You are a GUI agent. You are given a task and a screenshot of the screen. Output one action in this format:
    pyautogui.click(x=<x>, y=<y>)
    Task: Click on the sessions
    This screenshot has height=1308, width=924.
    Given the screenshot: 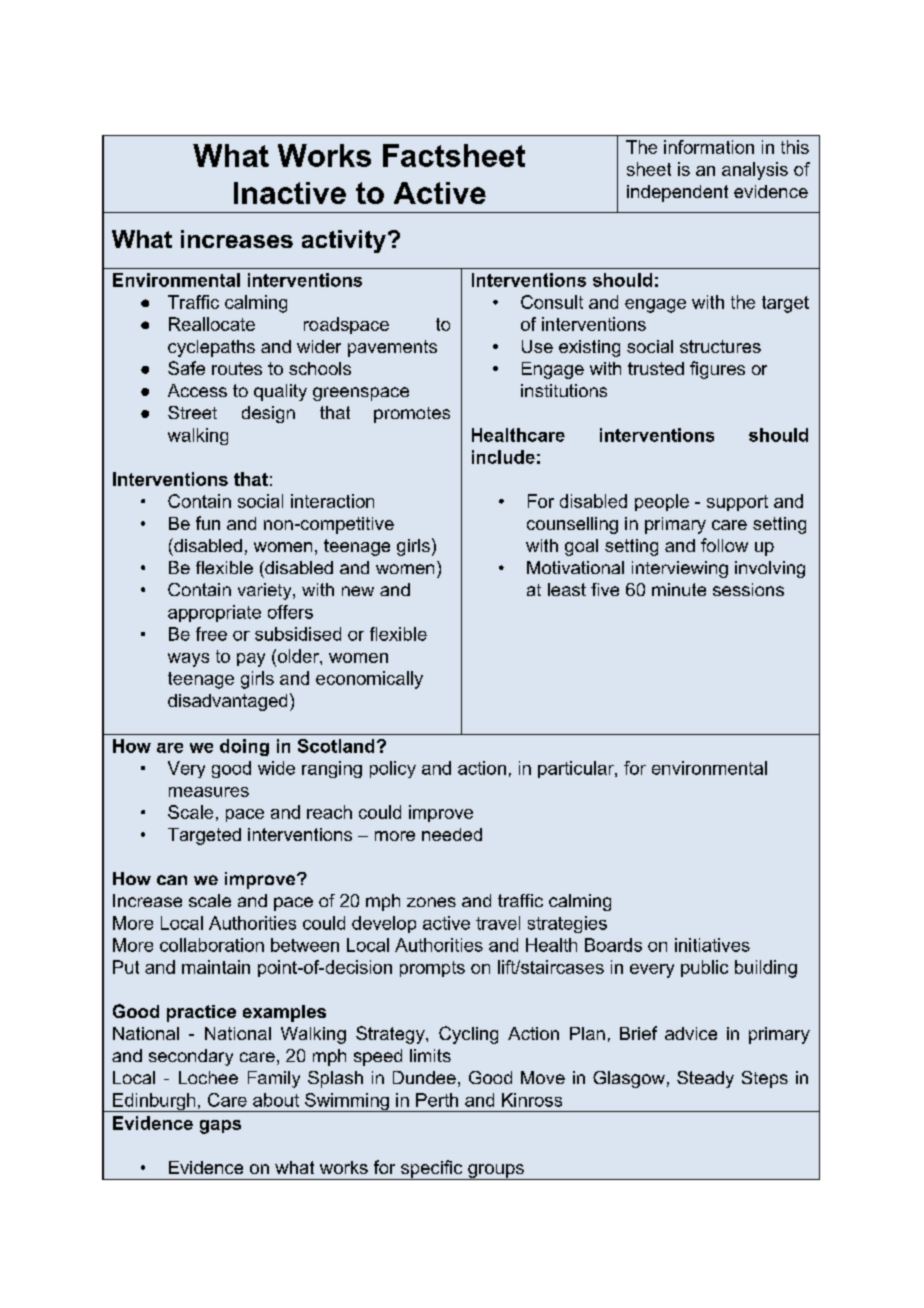 What is the action you would take?
    pyautogui.click(x=748, y=589)
